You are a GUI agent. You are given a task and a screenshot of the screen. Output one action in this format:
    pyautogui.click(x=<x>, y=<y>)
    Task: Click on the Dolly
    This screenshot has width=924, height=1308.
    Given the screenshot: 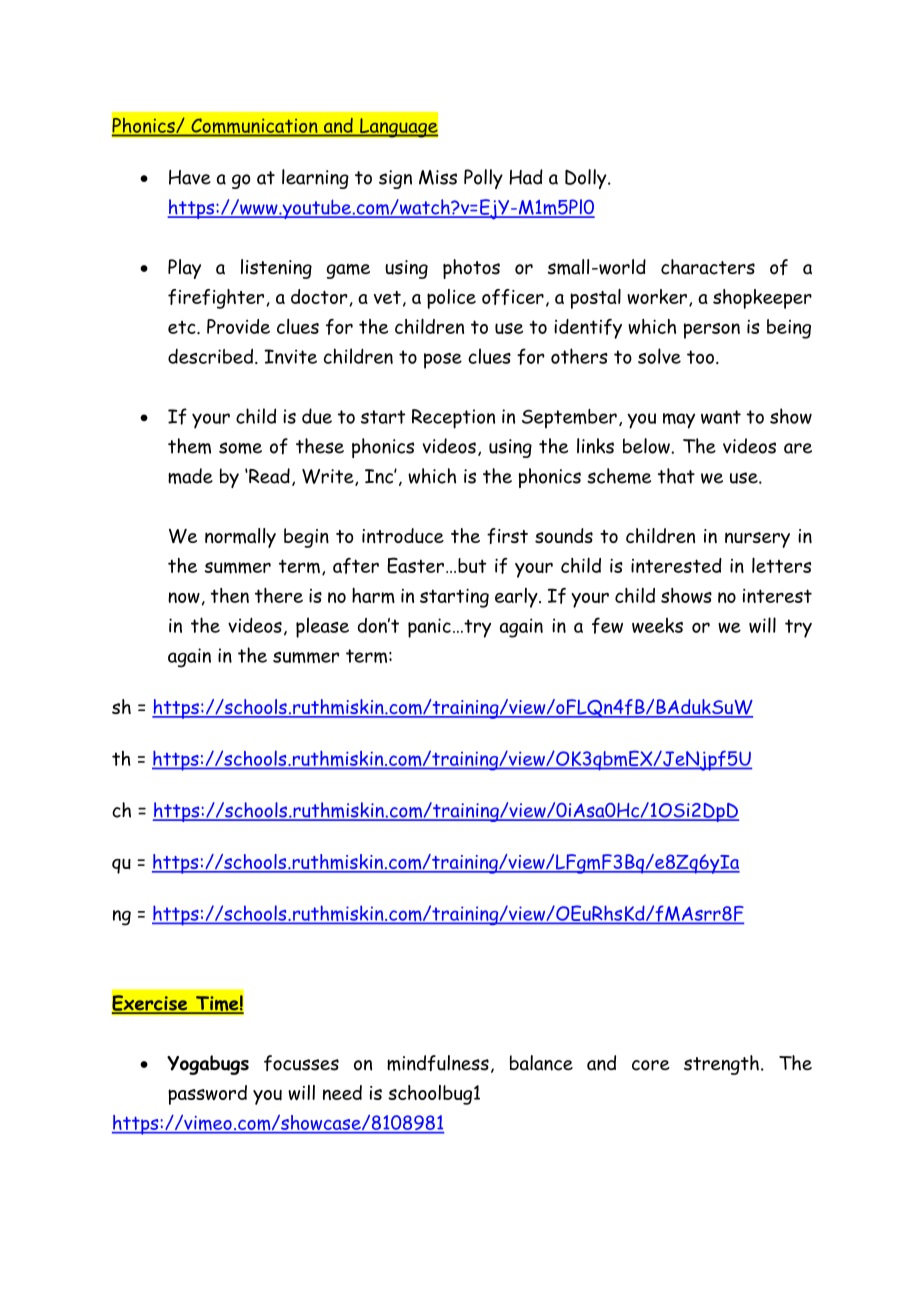 What is the action you would take?
    pyautogui.click(x=587, y=179)
